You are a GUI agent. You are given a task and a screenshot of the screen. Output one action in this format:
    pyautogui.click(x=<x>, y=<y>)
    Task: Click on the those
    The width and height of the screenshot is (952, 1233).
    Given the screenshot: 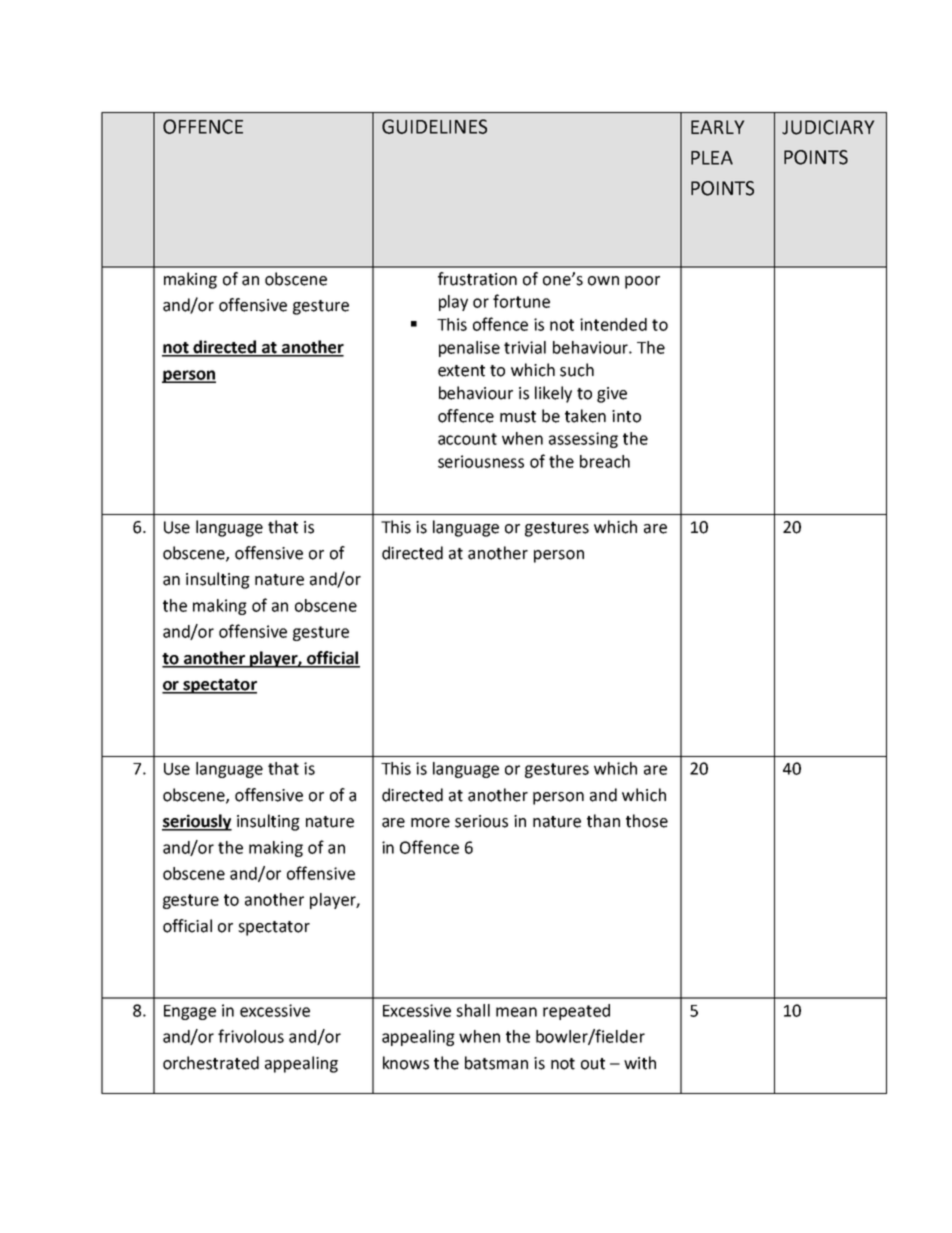 What is the action you would take?
    pyautogui.click(x=647, y=821)
